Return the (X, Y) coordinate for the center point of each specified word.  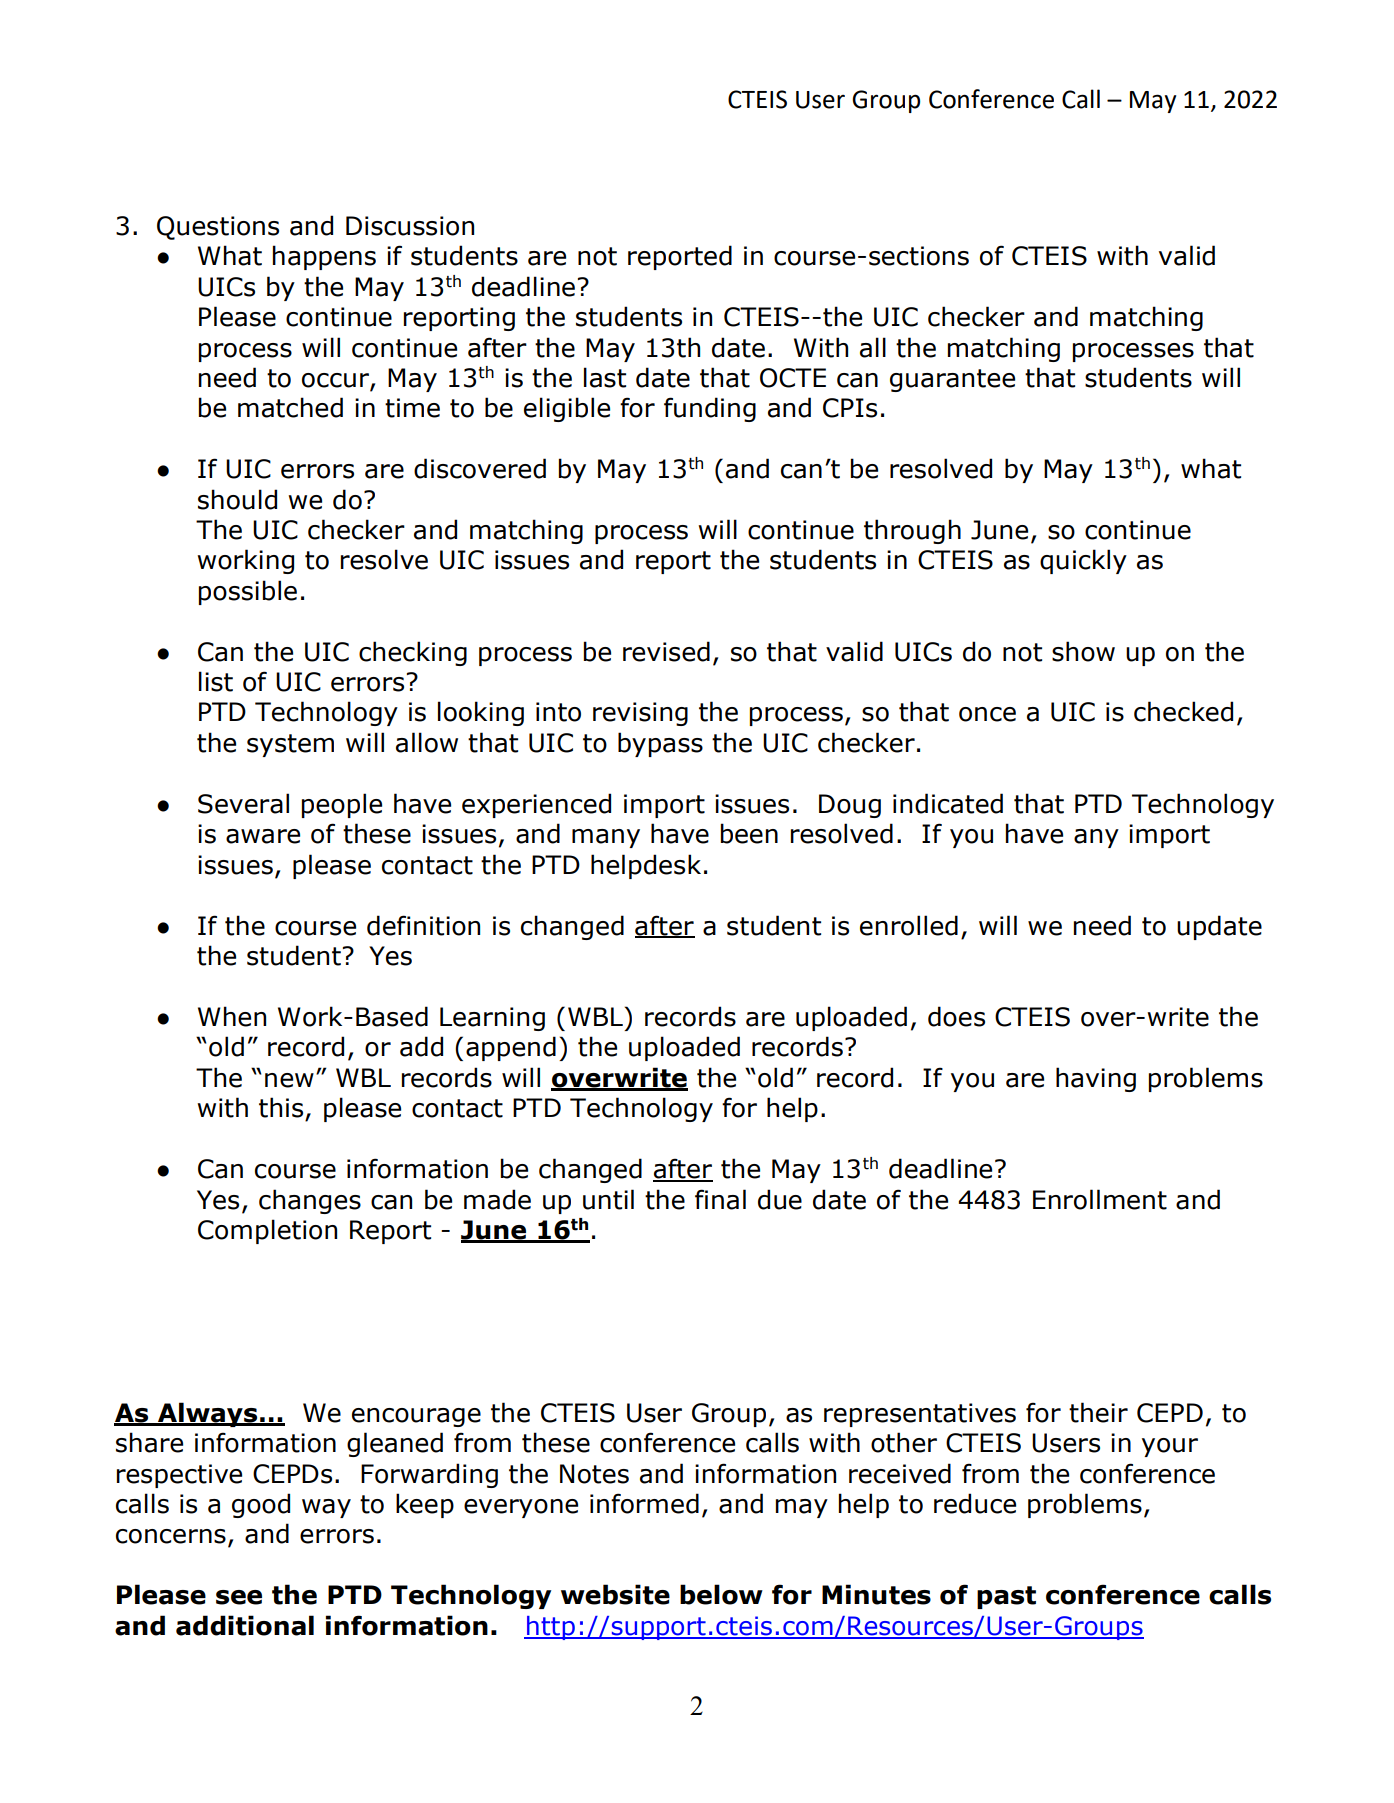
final (720, 1199)
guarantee (952, 380)
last (605, 377)
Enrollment (1100, 1199)
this (281, 1107)
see (239, 1597)
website (615, 1594)
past (1006, 1597)
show (1083, 651)
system (290, 745)
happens (324, 257)
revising (640, 714)
